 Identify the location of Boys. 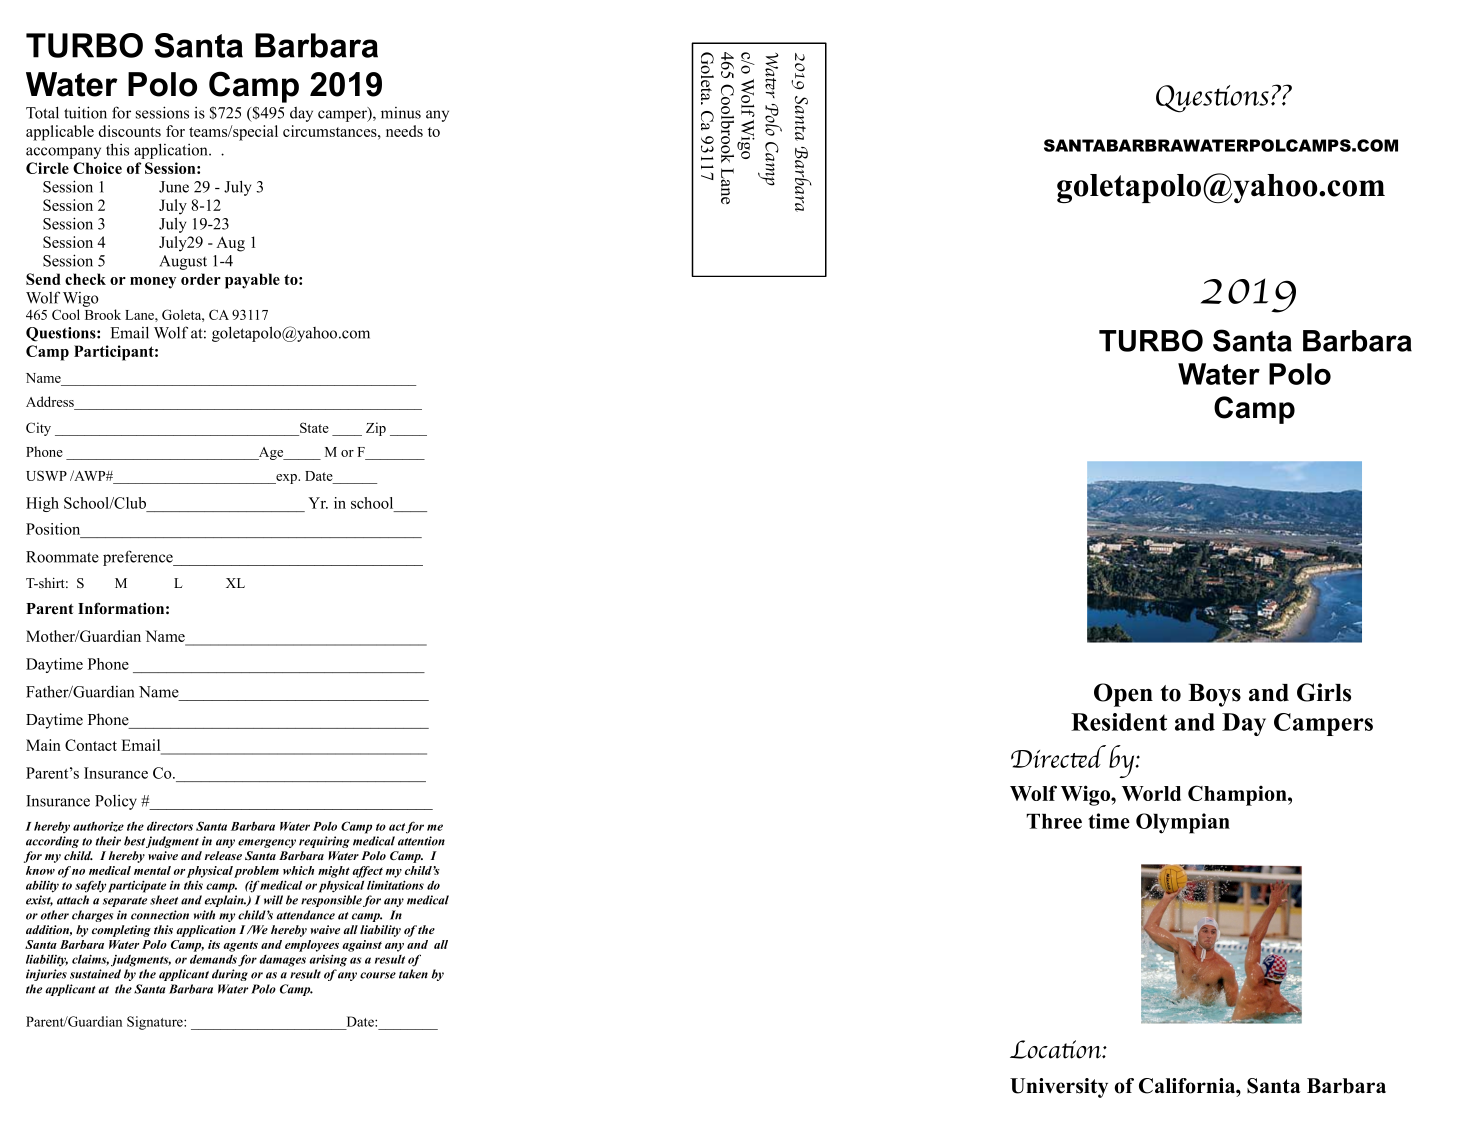
(1214, 695).
